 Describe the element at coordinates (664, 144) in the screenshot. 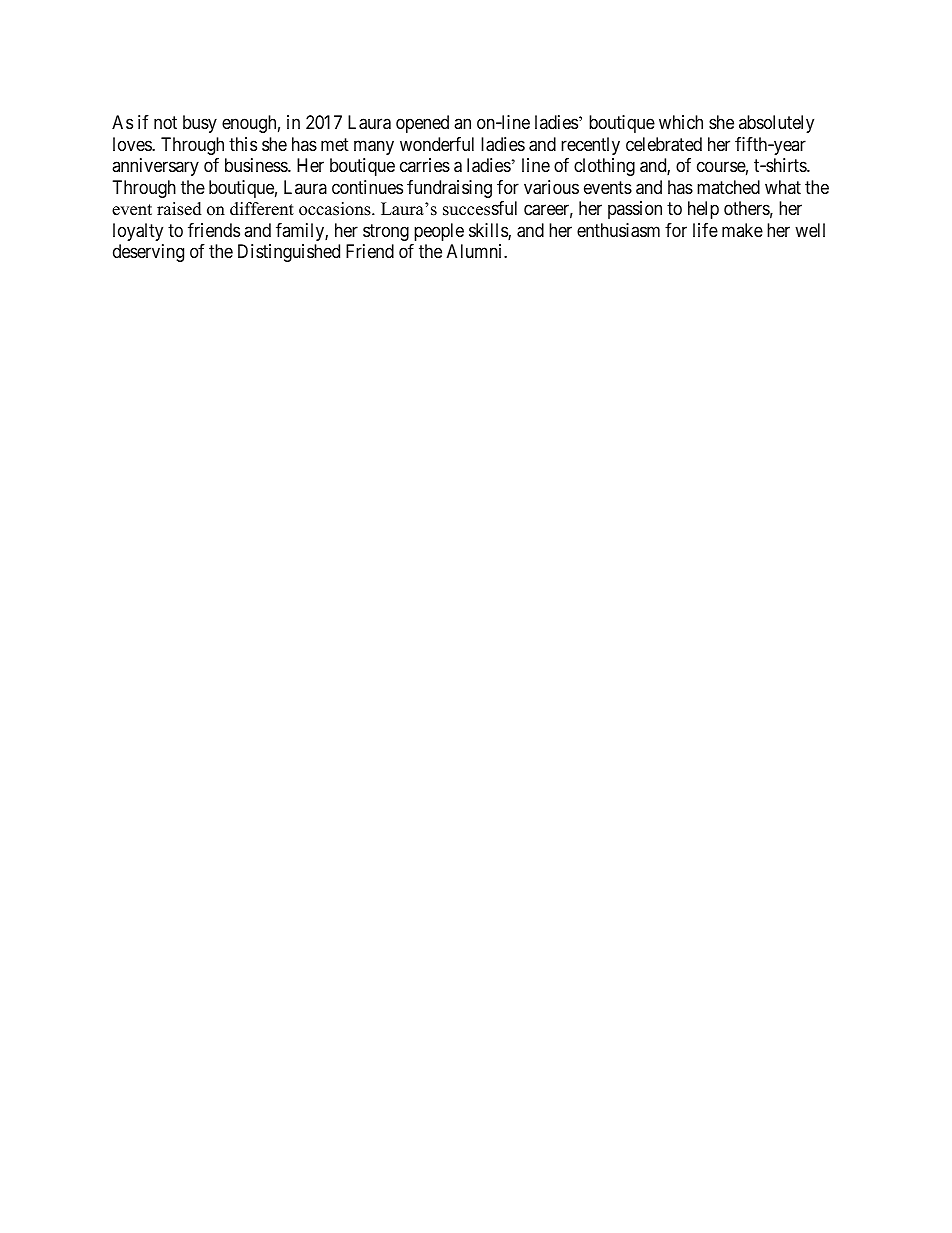

I see `celebrated` at that location.
